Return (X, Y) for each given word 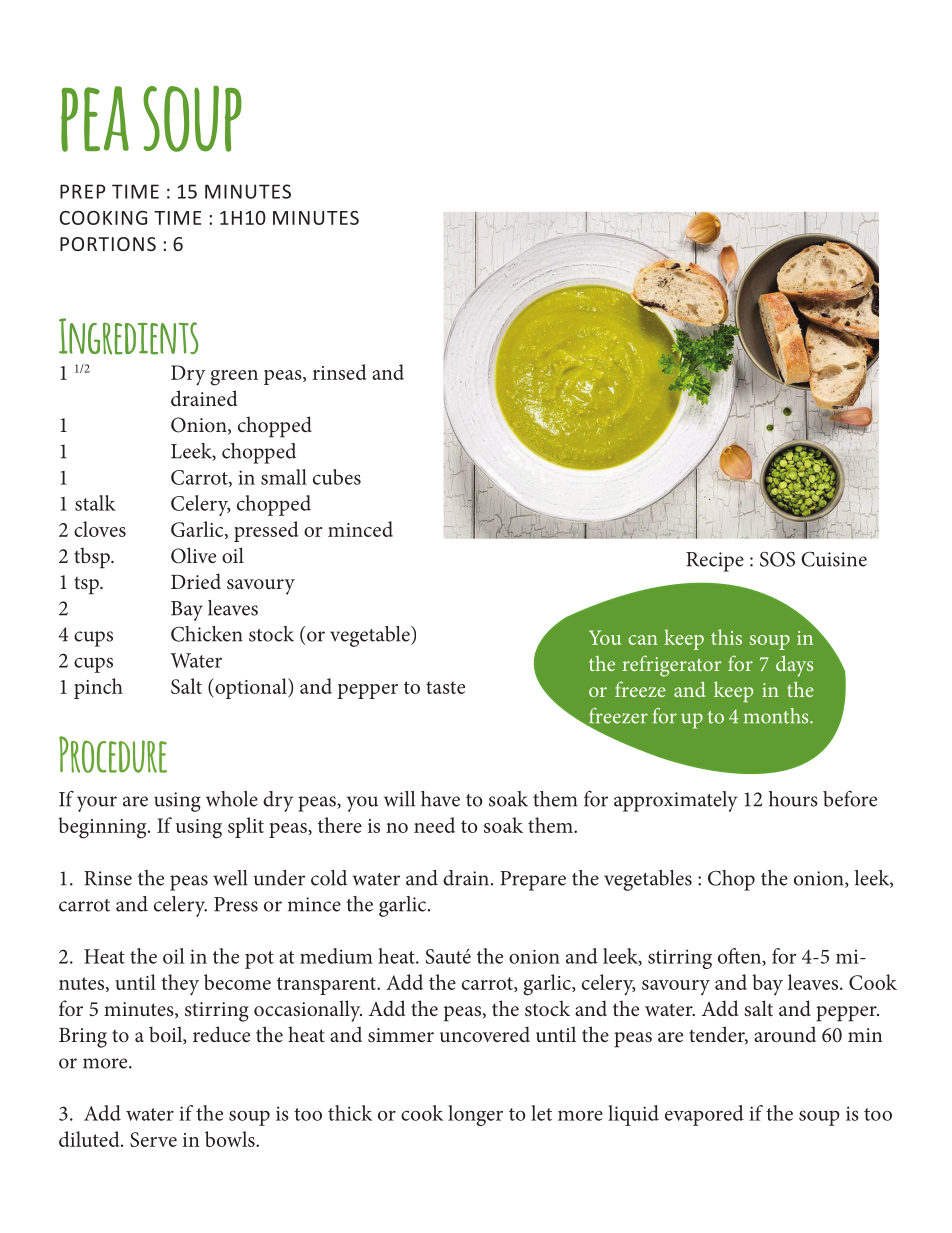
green (234, 378)
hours (793, 799)
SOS (777, 559)
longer (475, 1115)
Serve (153, 1139)
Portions (108, 244)
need (434, 825)
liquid (633, 1115)
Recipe (715, 562)
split (246, 827)
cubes (337, 477)
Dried (196, 581)
